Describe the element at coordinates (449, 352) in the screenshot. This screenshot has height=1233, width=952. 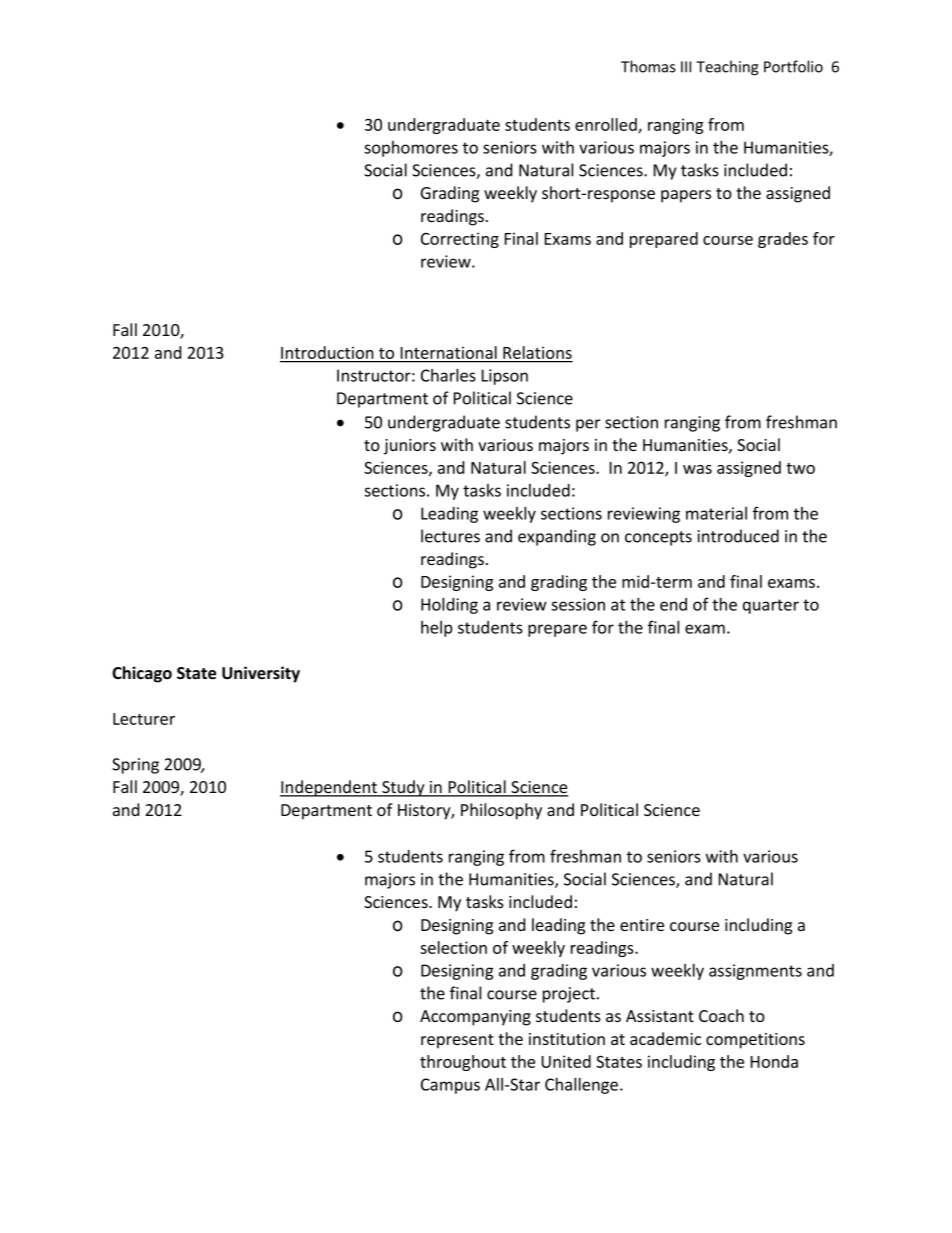
I see `International` at that location.
